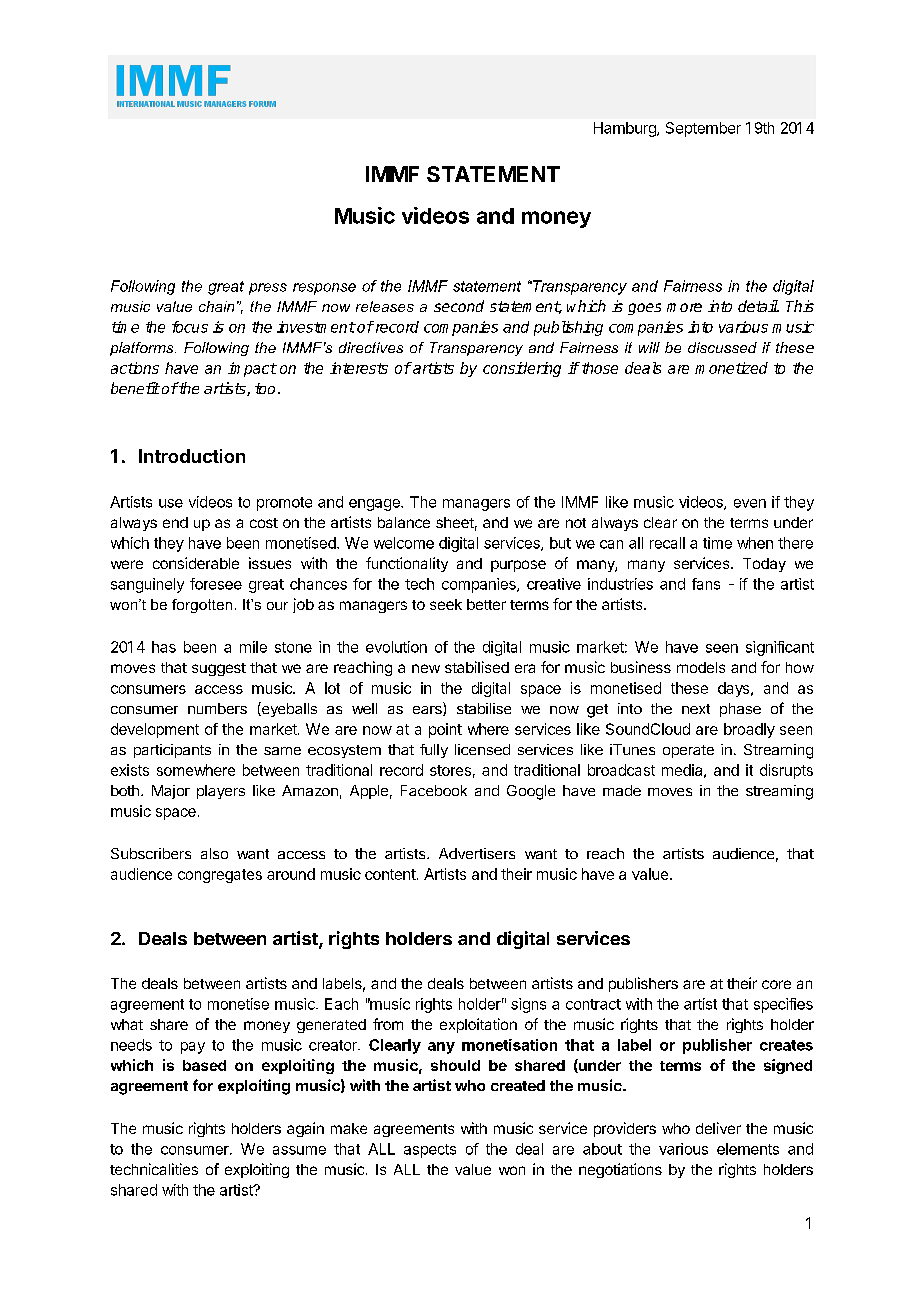 Image resolution: width=924 pixels, height=1308 pixels. Describe the element at coordinates (426, 668) in the document. I see `new` at that location.
